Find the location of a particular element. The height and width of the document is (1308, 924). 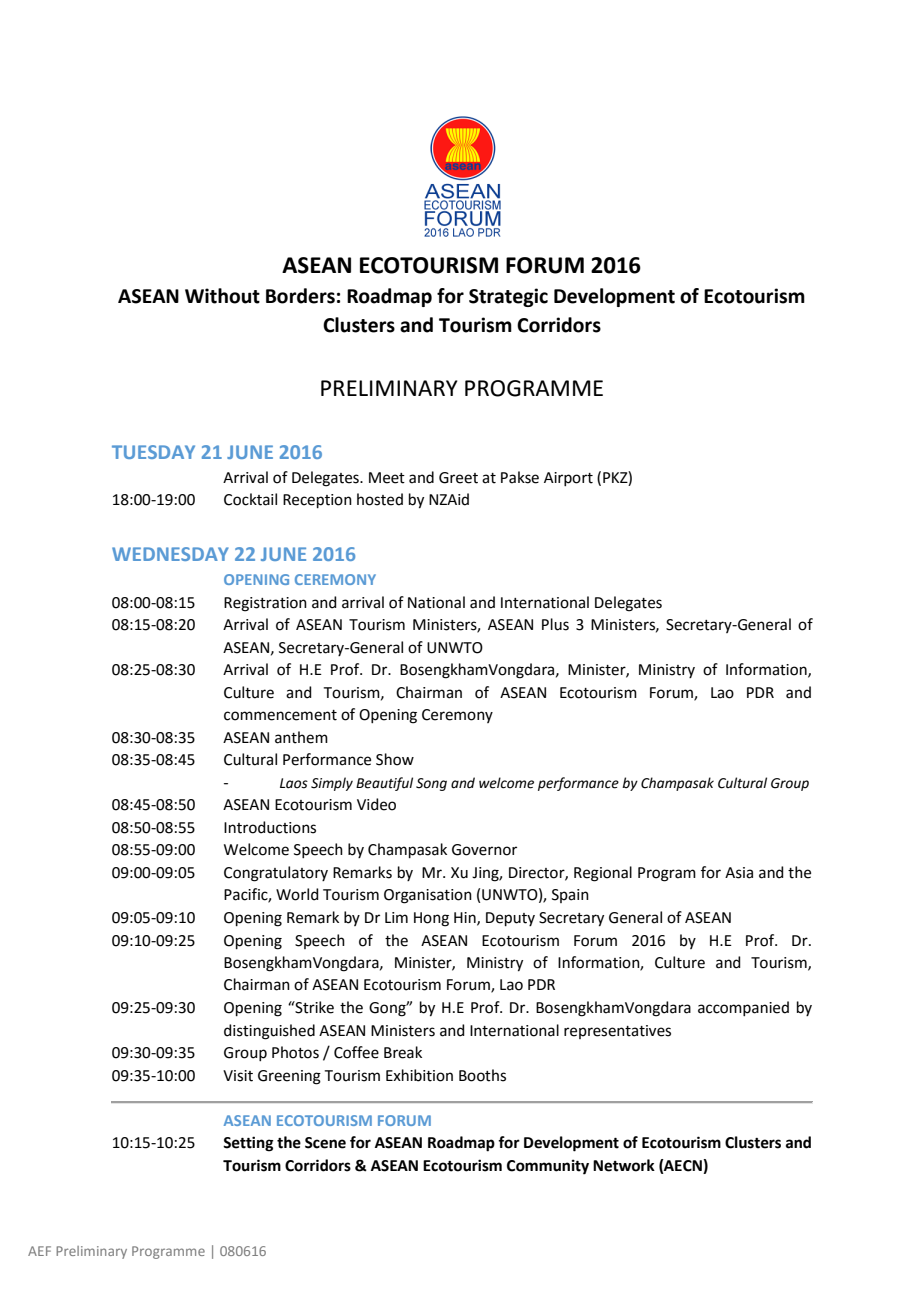

Borders is located at coordinates (300, 296).
